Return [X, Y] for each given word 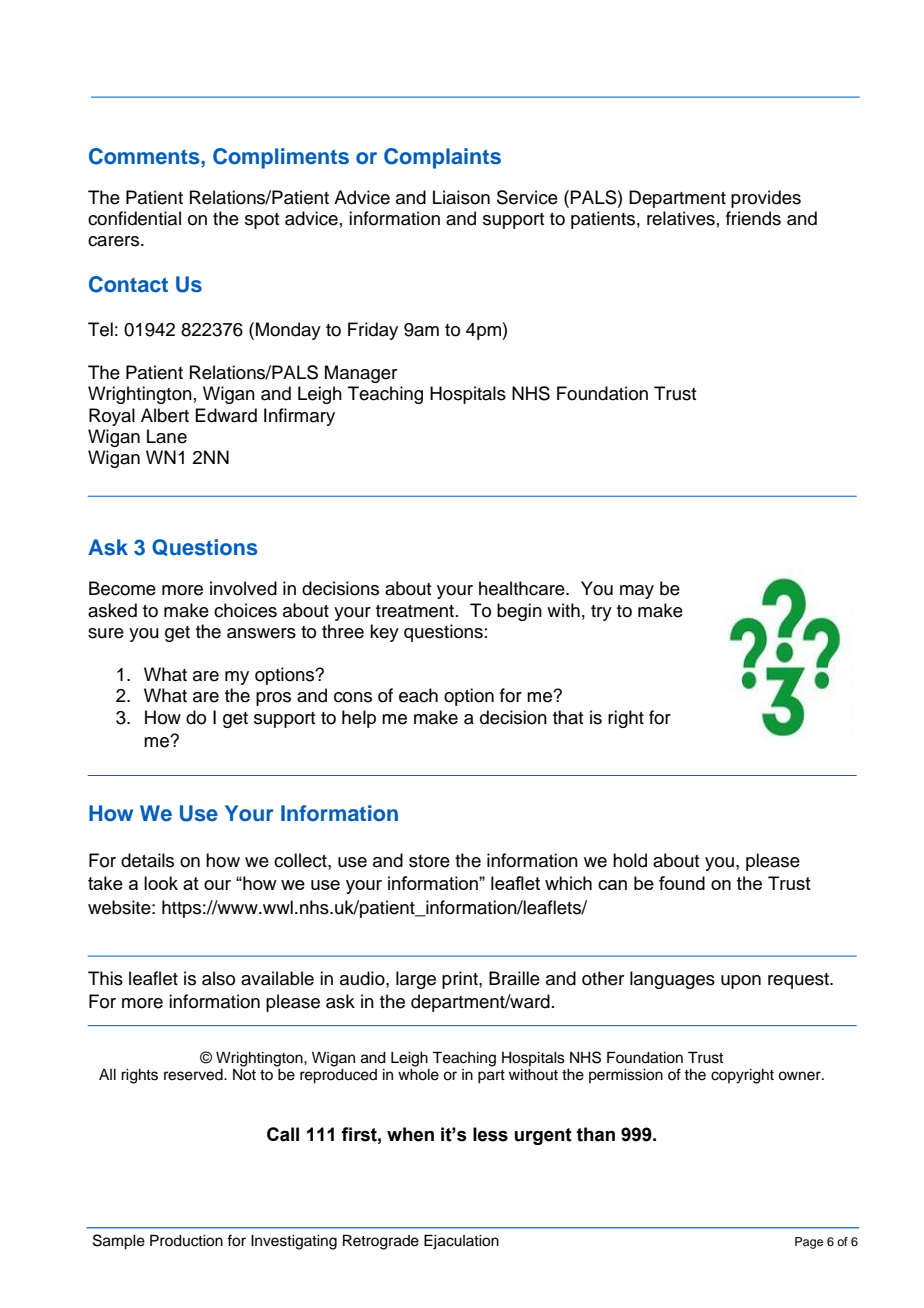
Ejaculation [461, 1242]
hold [630, 860]
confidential [134, 218]
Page [809, 1243]
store [429, 861]
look [161, 883]
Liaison [461, 197]
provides [766, 199]
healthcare [523, 588]
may [637, 592]
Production [186, 1240]
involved [243, 588]
